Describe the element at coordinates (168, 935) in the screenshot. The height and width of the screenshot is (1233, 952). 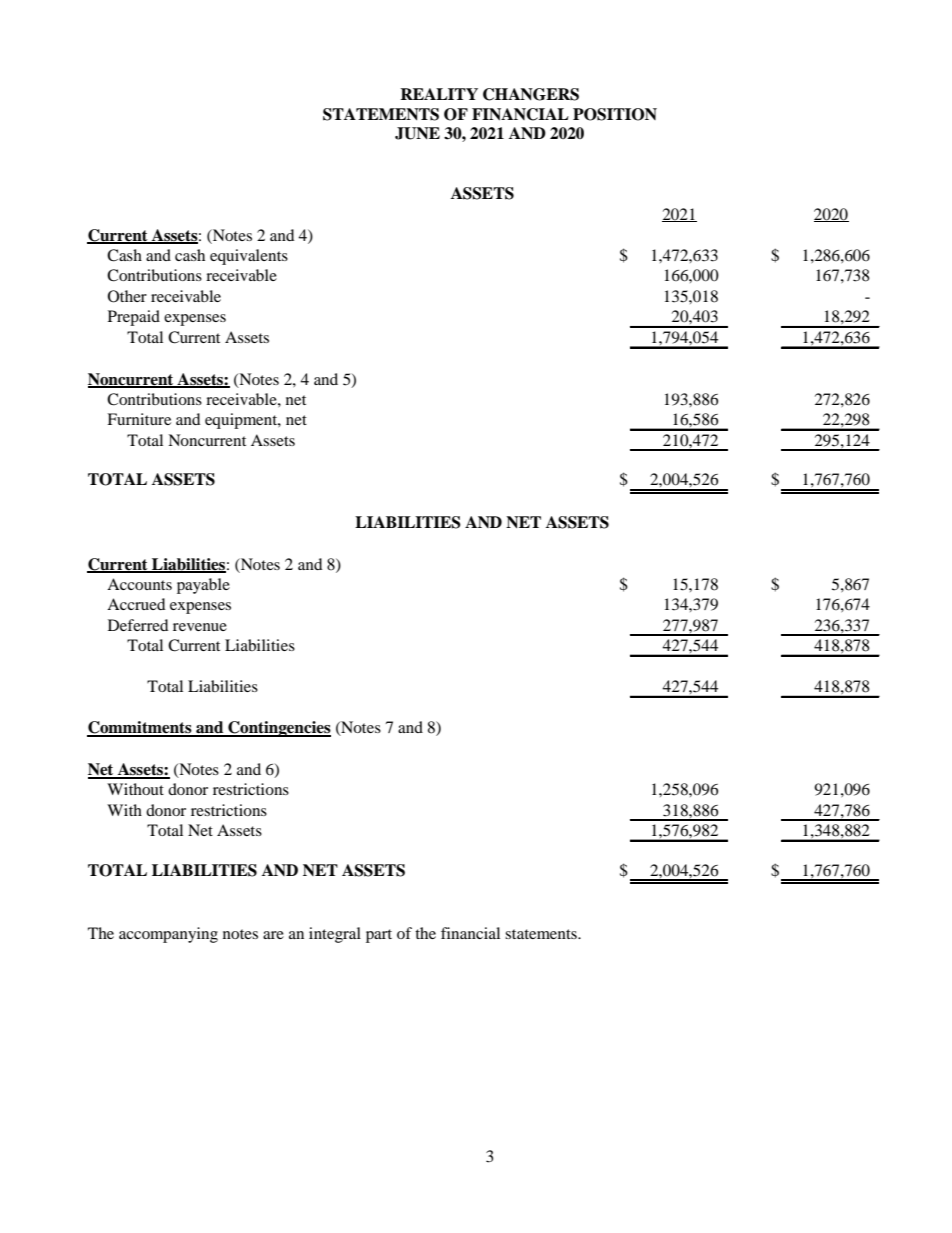
I see `accompanying` at that location.
